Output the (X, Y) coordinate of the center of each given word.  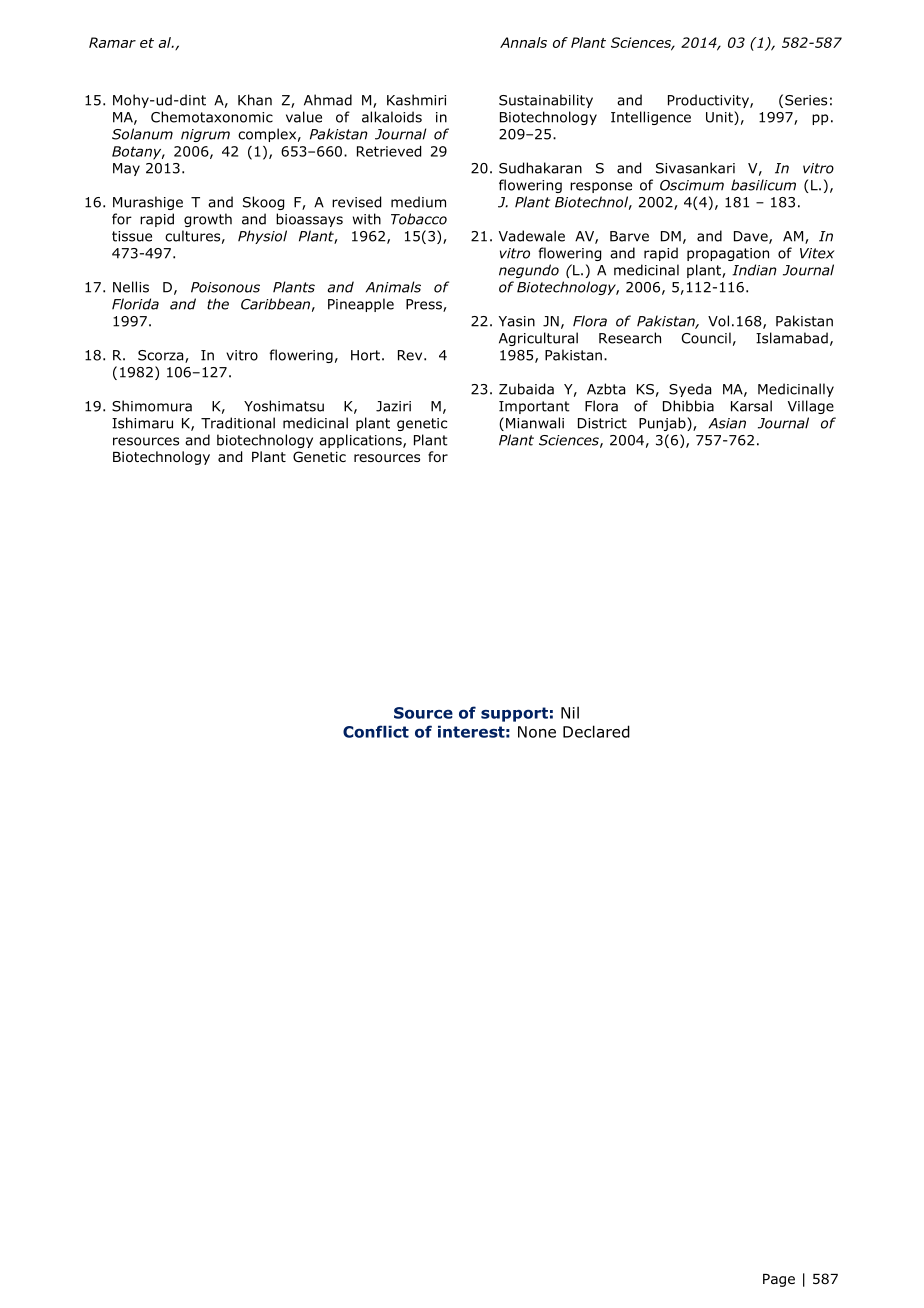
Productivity (709, 101)
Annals (523, 42)
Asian (727, 423)
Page (779, 1280)
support (514, 714)
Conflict (376, 731)
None (537, 732)
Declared (596, 731)
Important (534, 407)
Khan (255, 100)
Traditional (238, 423)
